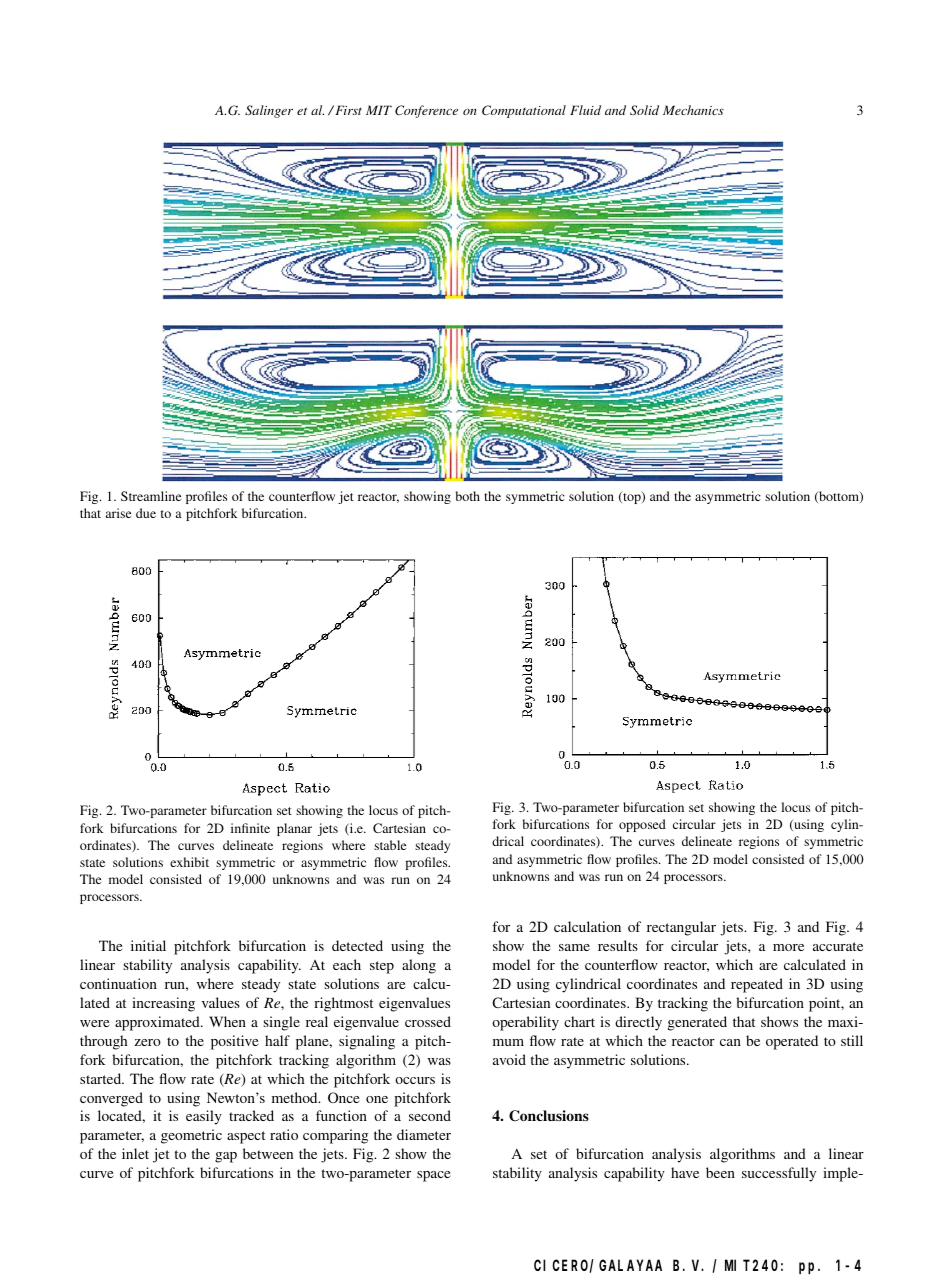  Describe the element at coordinates (390, 845) in the screenshot. I see `stable` at that location.
